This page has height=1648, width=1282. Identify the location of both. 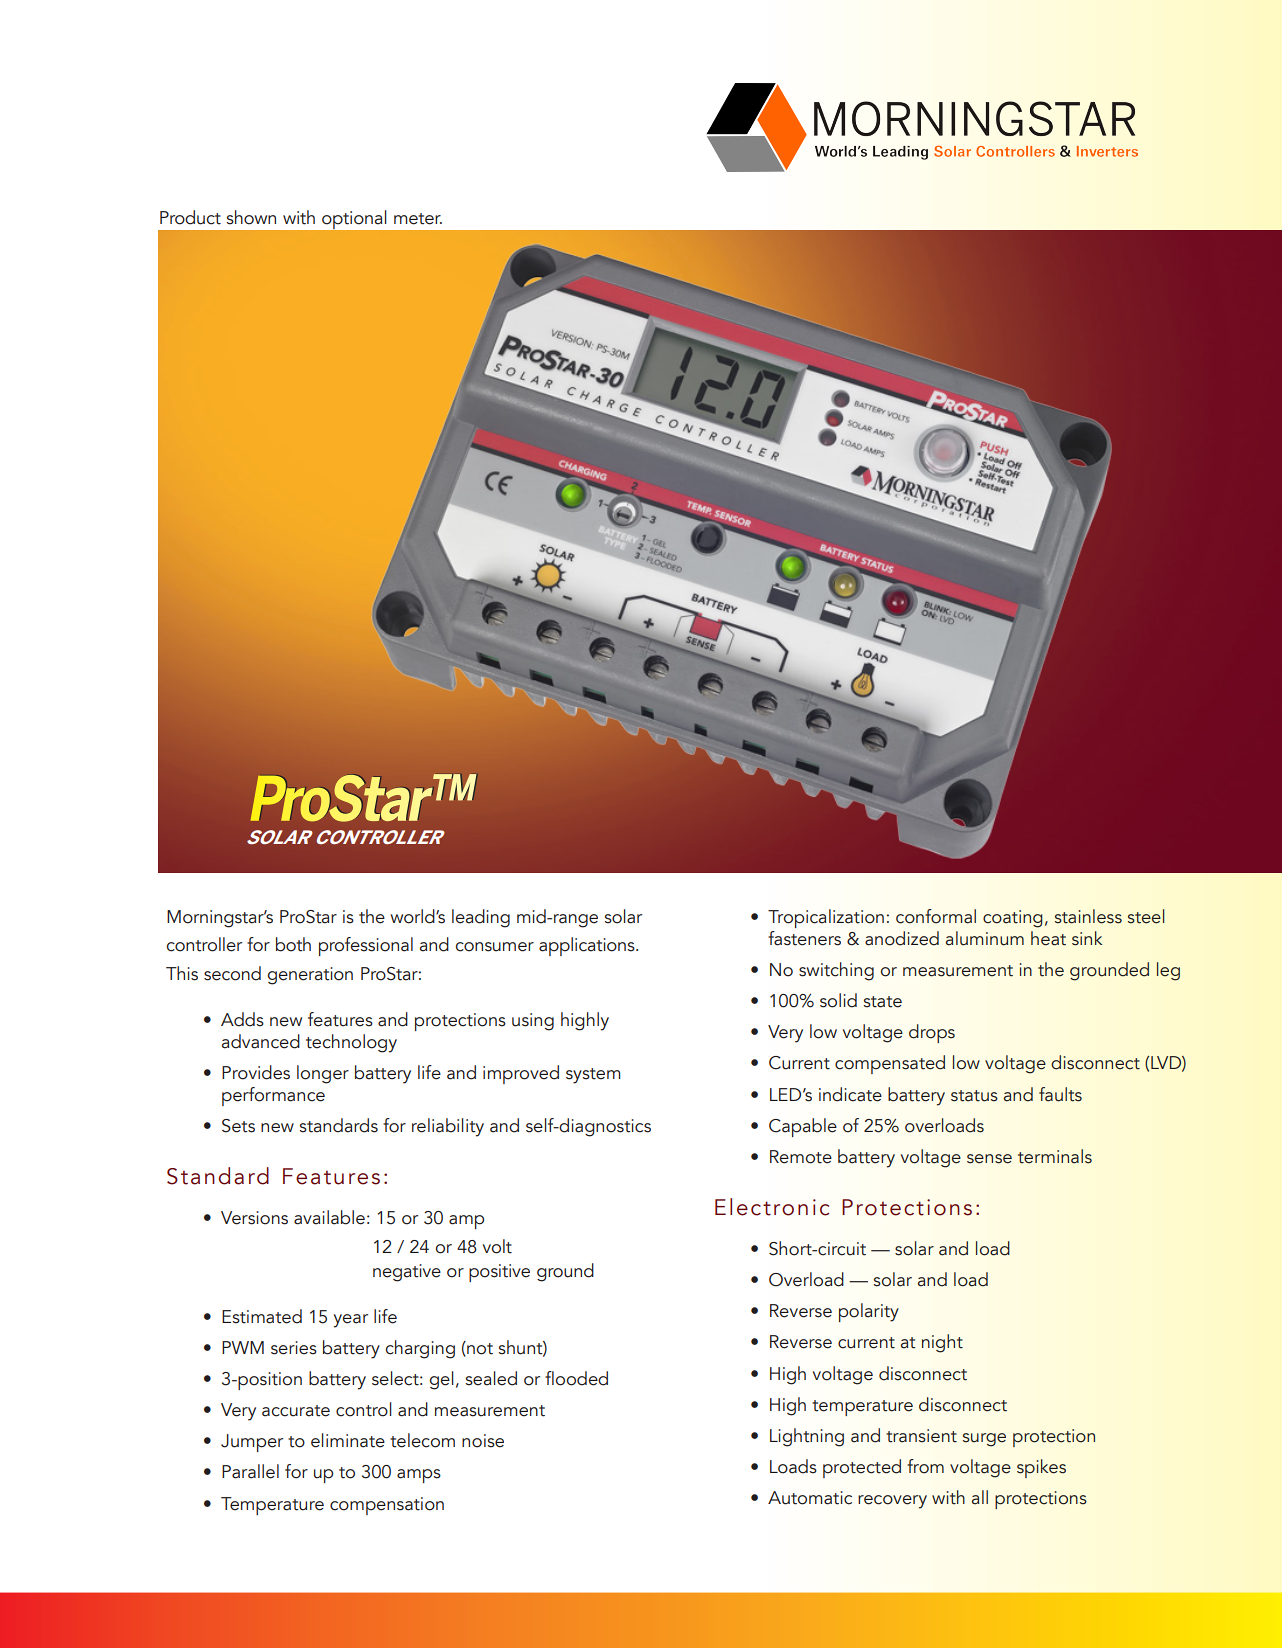
(293, 944).
